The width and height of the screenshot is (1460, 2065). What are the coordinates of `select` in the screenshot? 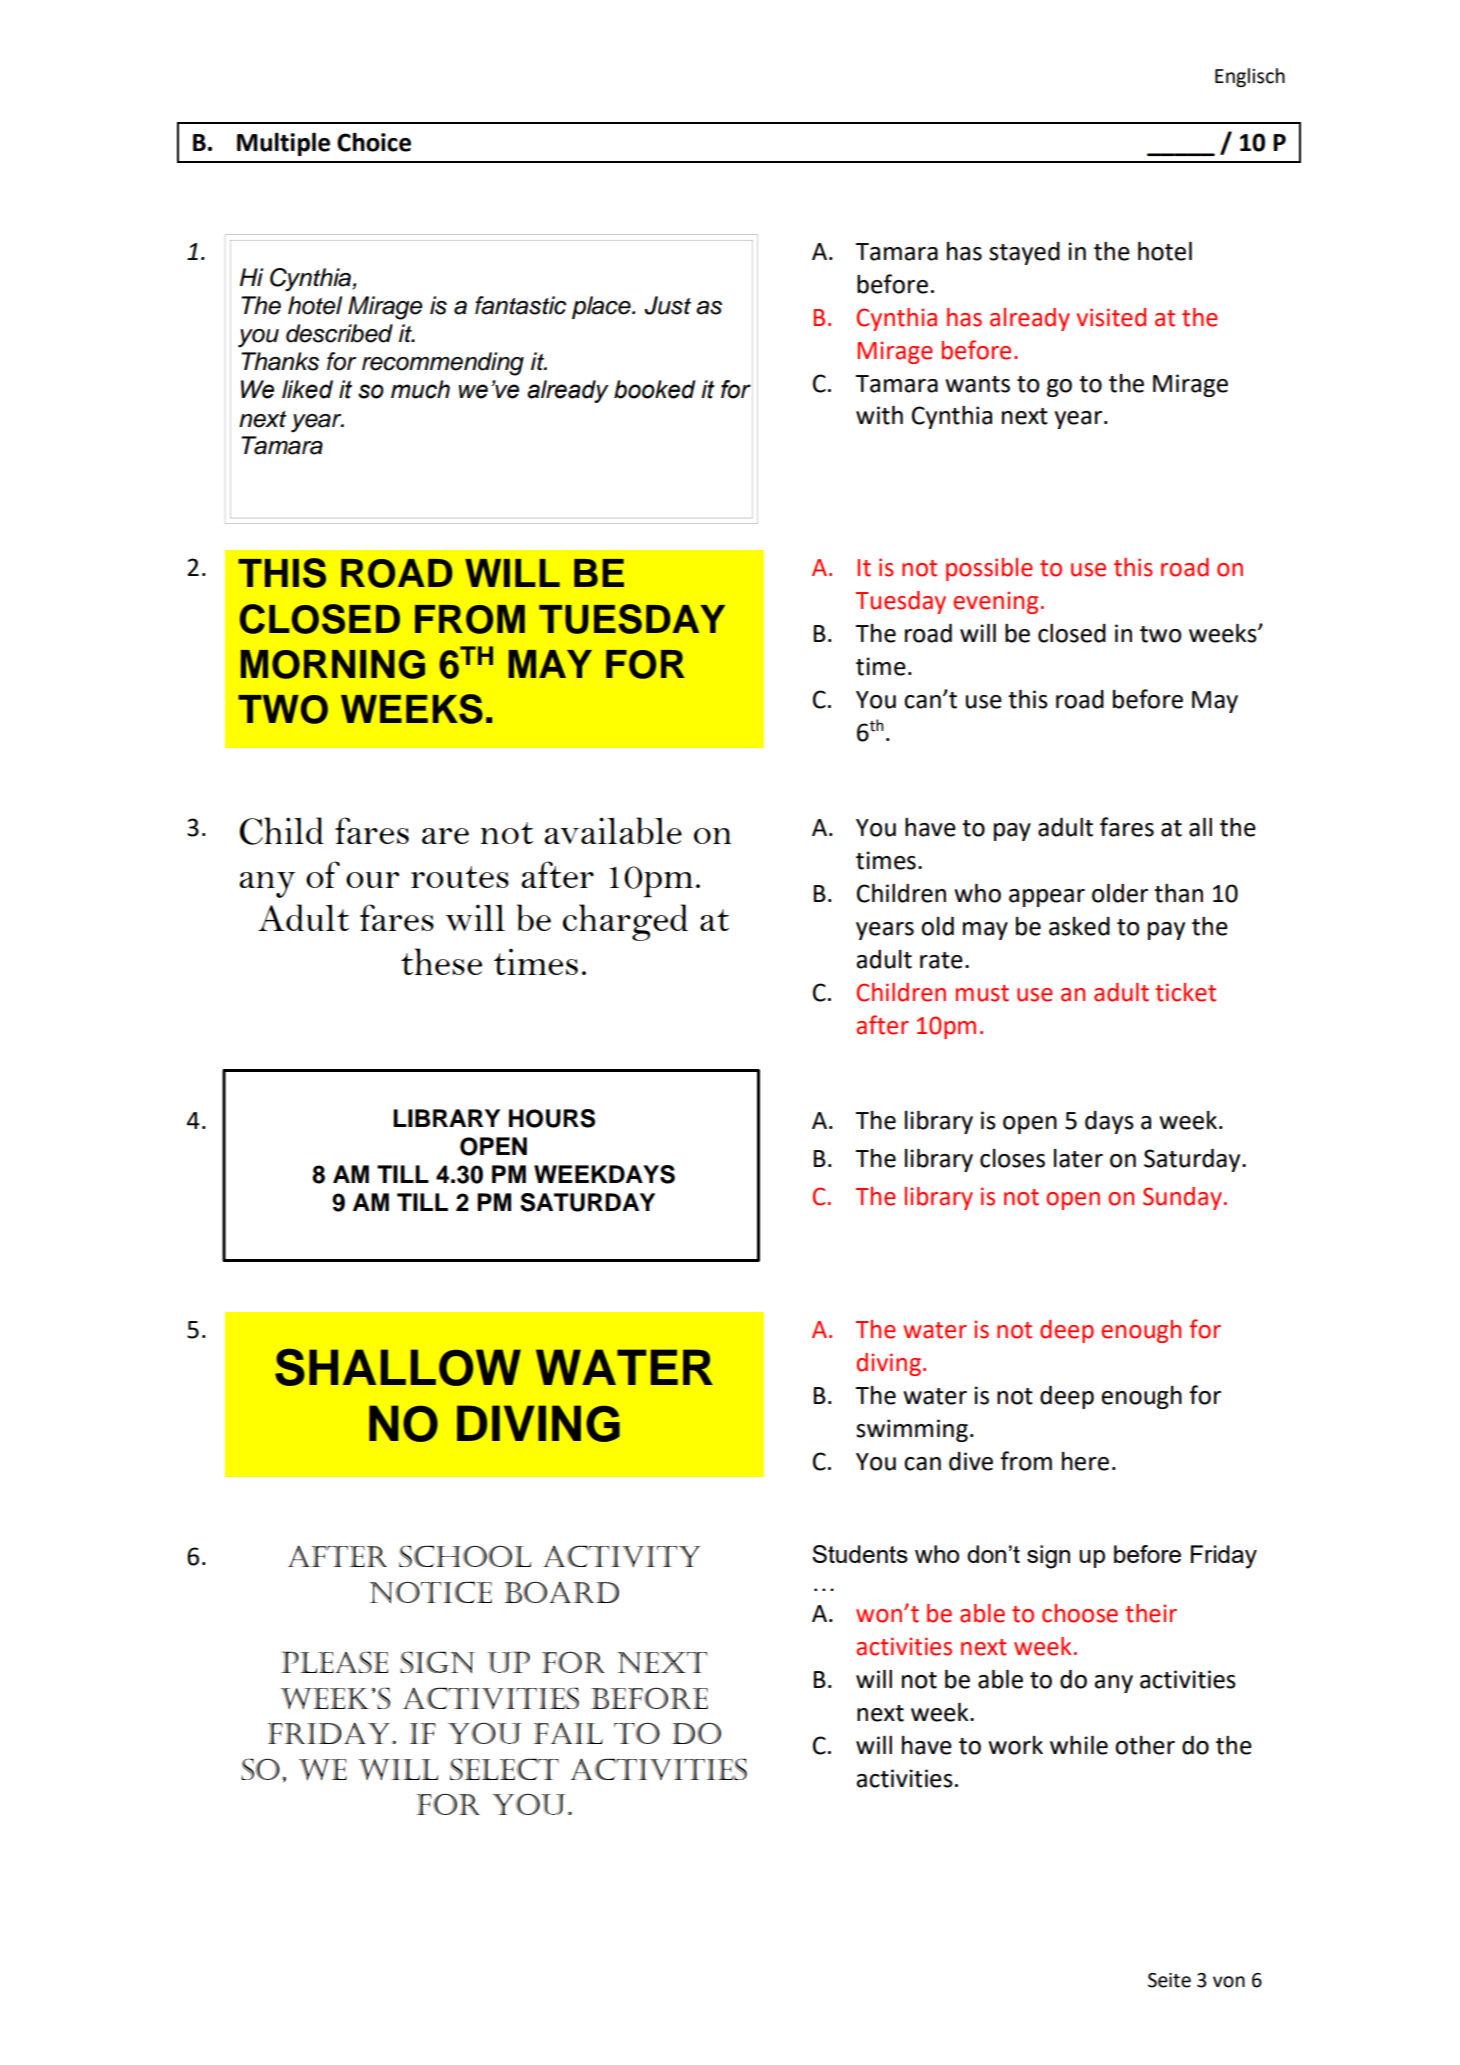 It's located at (504, 1769).
